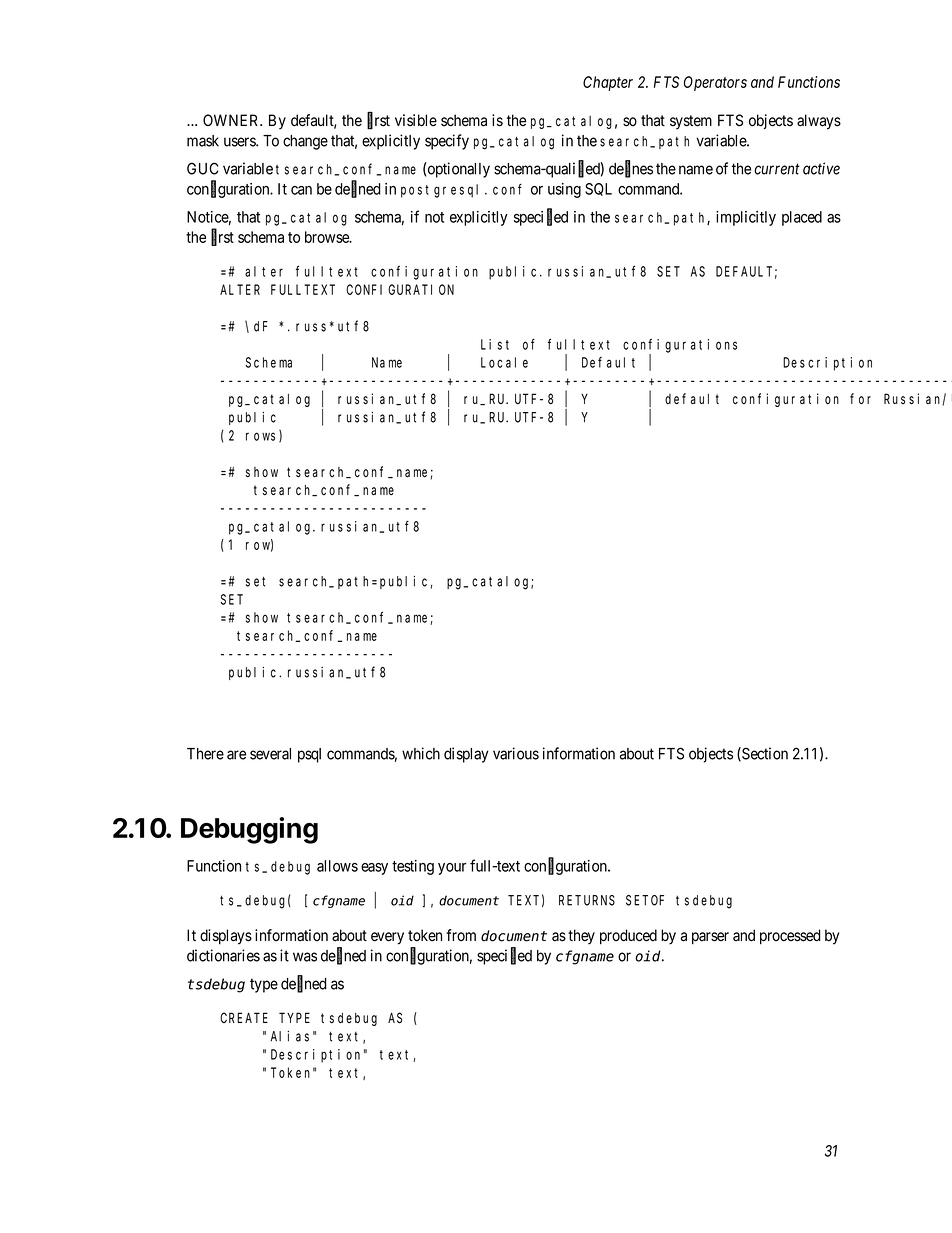 The image size is (952, 1233). What do you see at coordinates (309, 755) in the screenshot?
I see `psql` at bounding box center [309, 755].
